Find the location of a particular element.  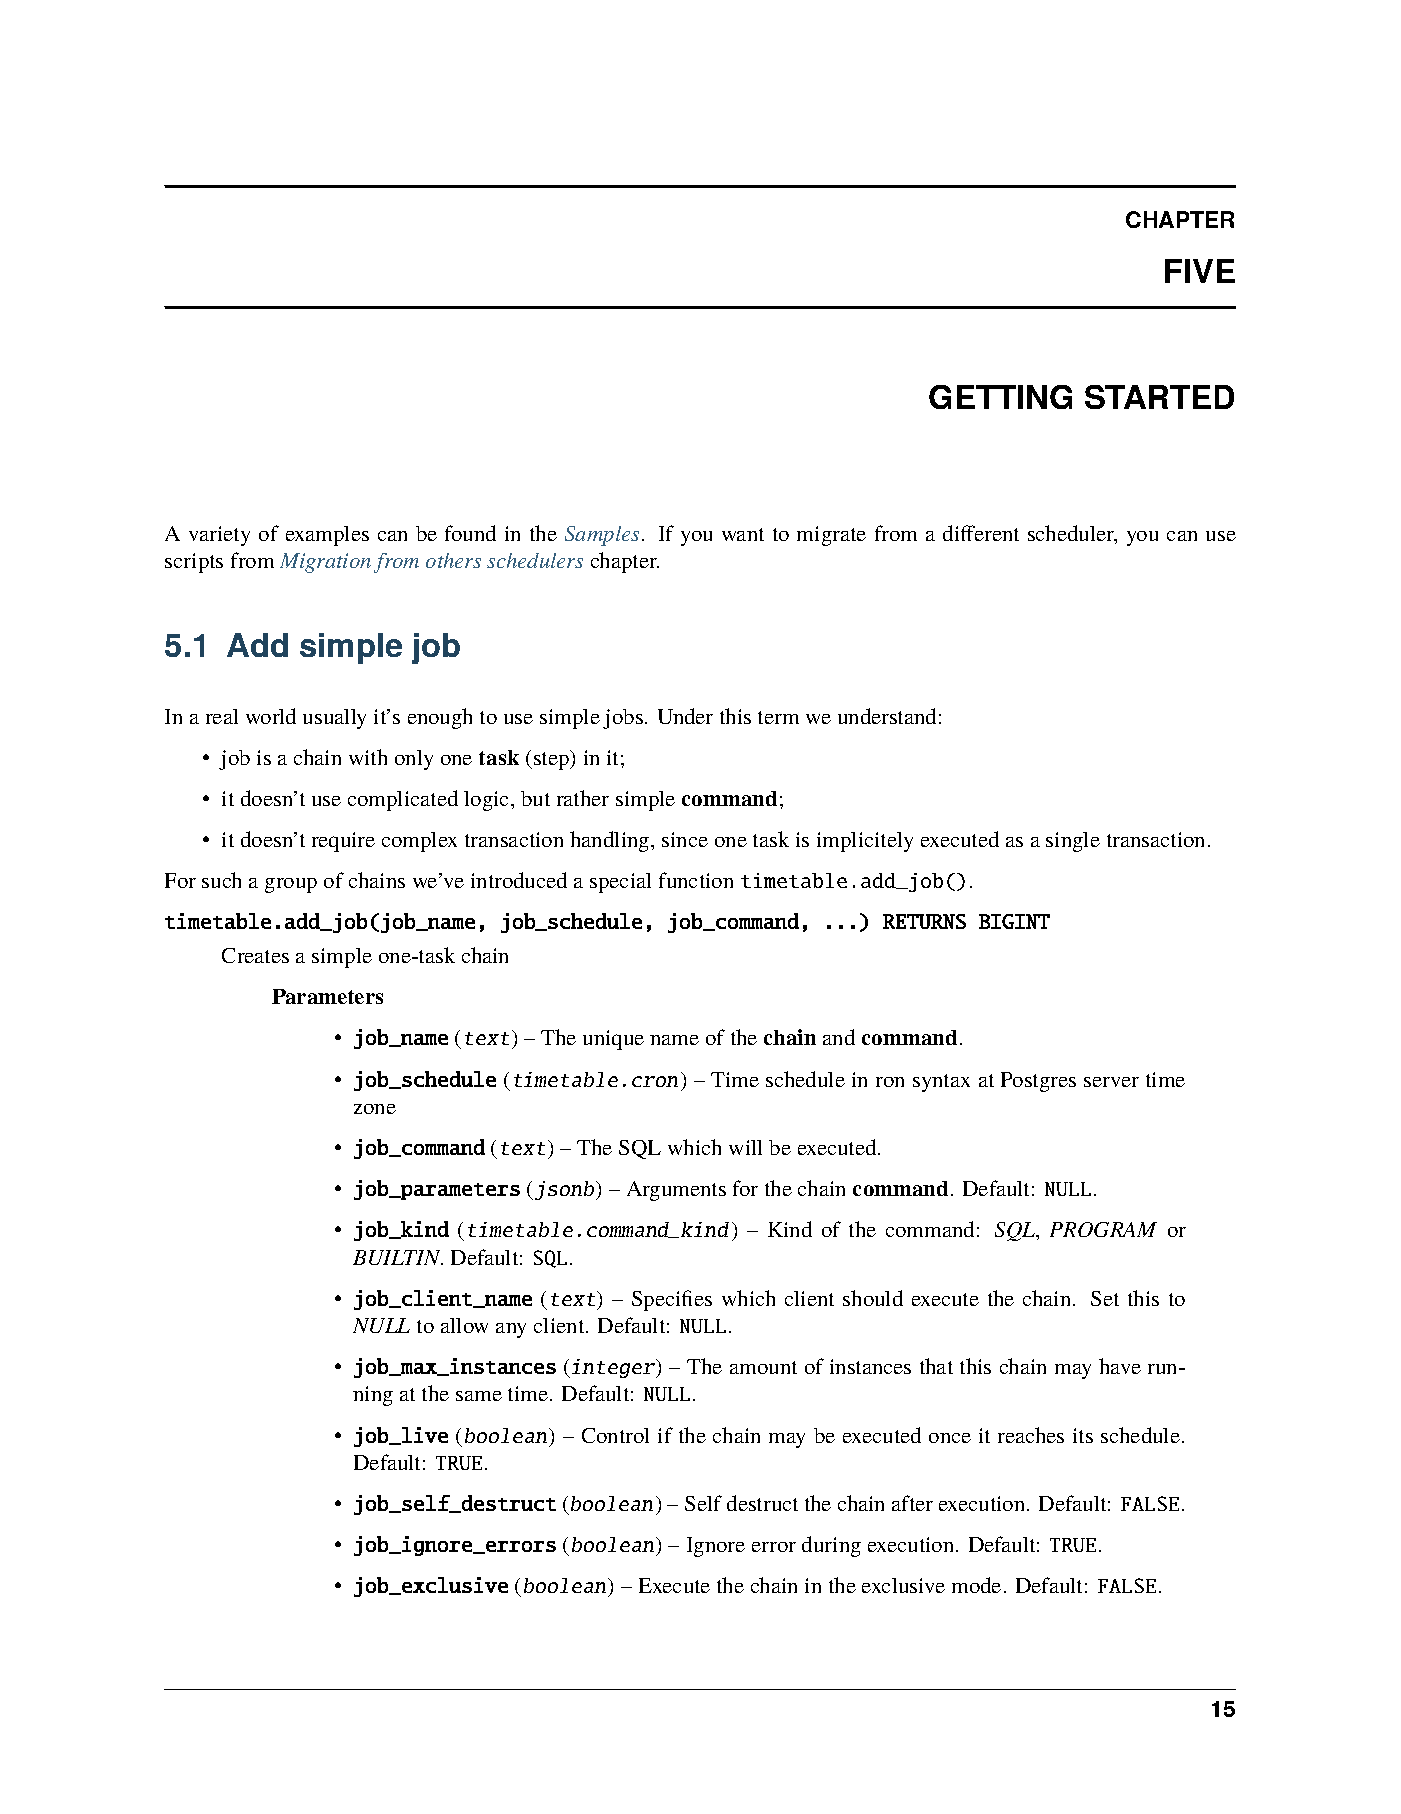

different is located at coordinates (981, 533).
